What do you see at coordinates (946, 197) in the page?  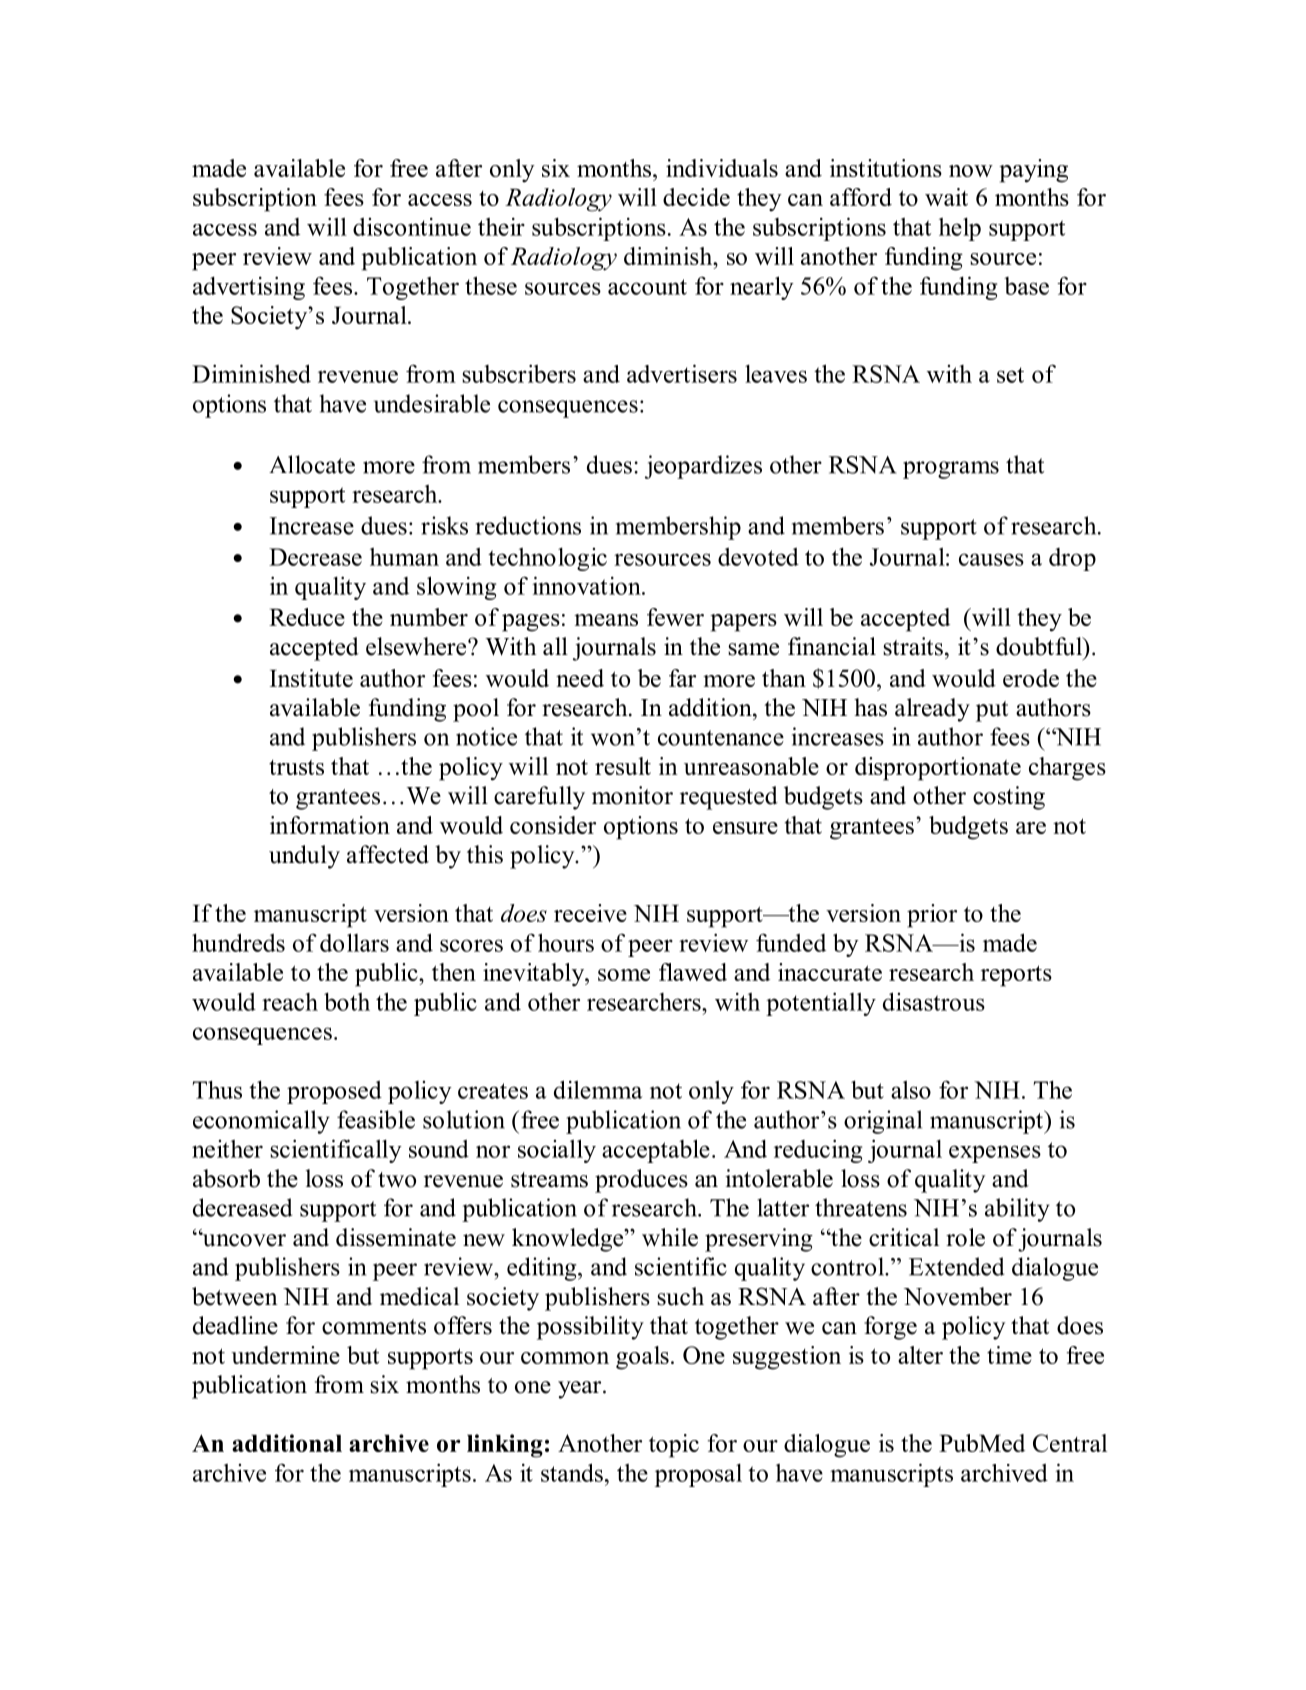 I see `wait` at bounding box center [946, 197].
